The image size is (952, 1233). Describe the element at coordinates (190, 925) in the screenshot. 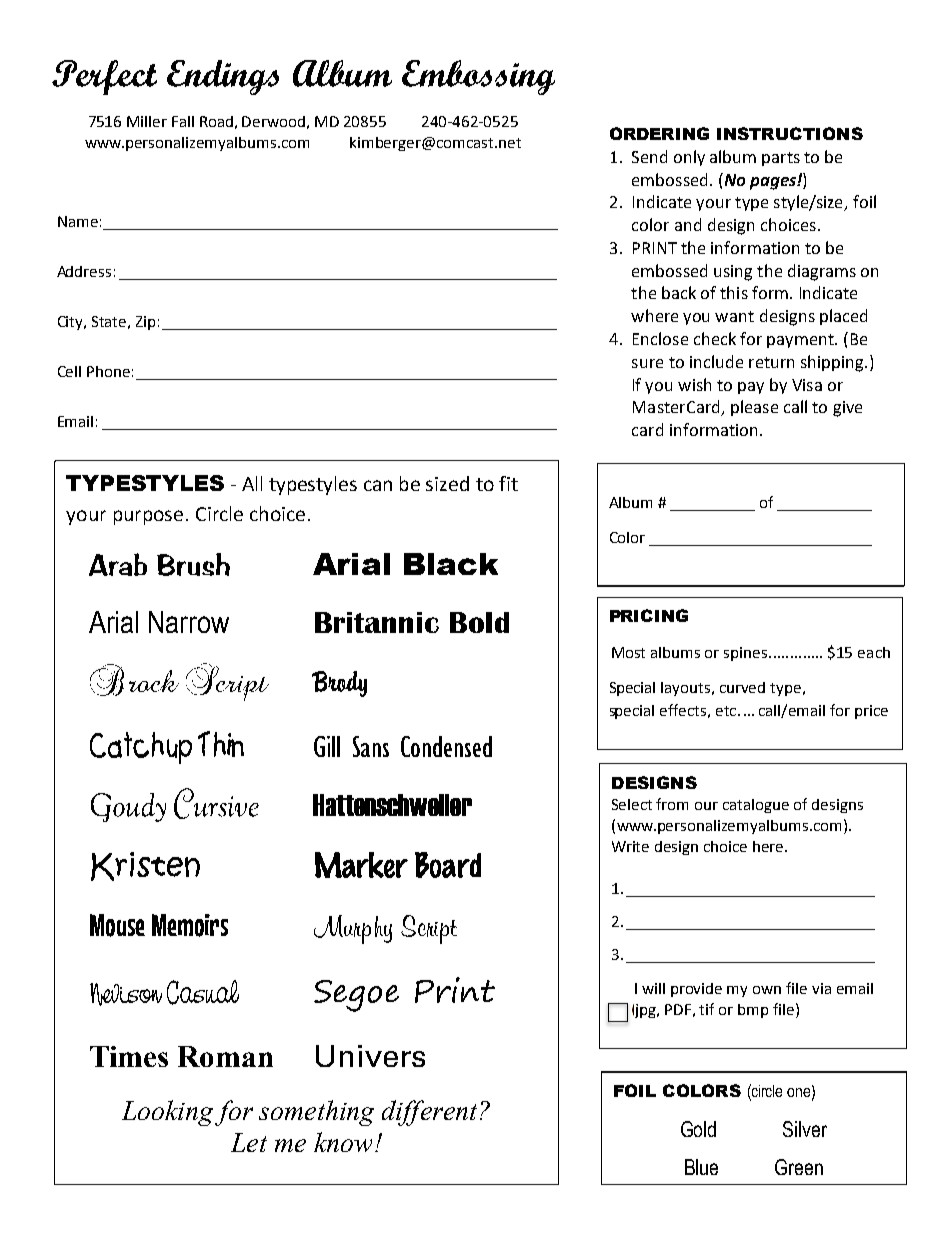

I see `Memoirs` at that location.
